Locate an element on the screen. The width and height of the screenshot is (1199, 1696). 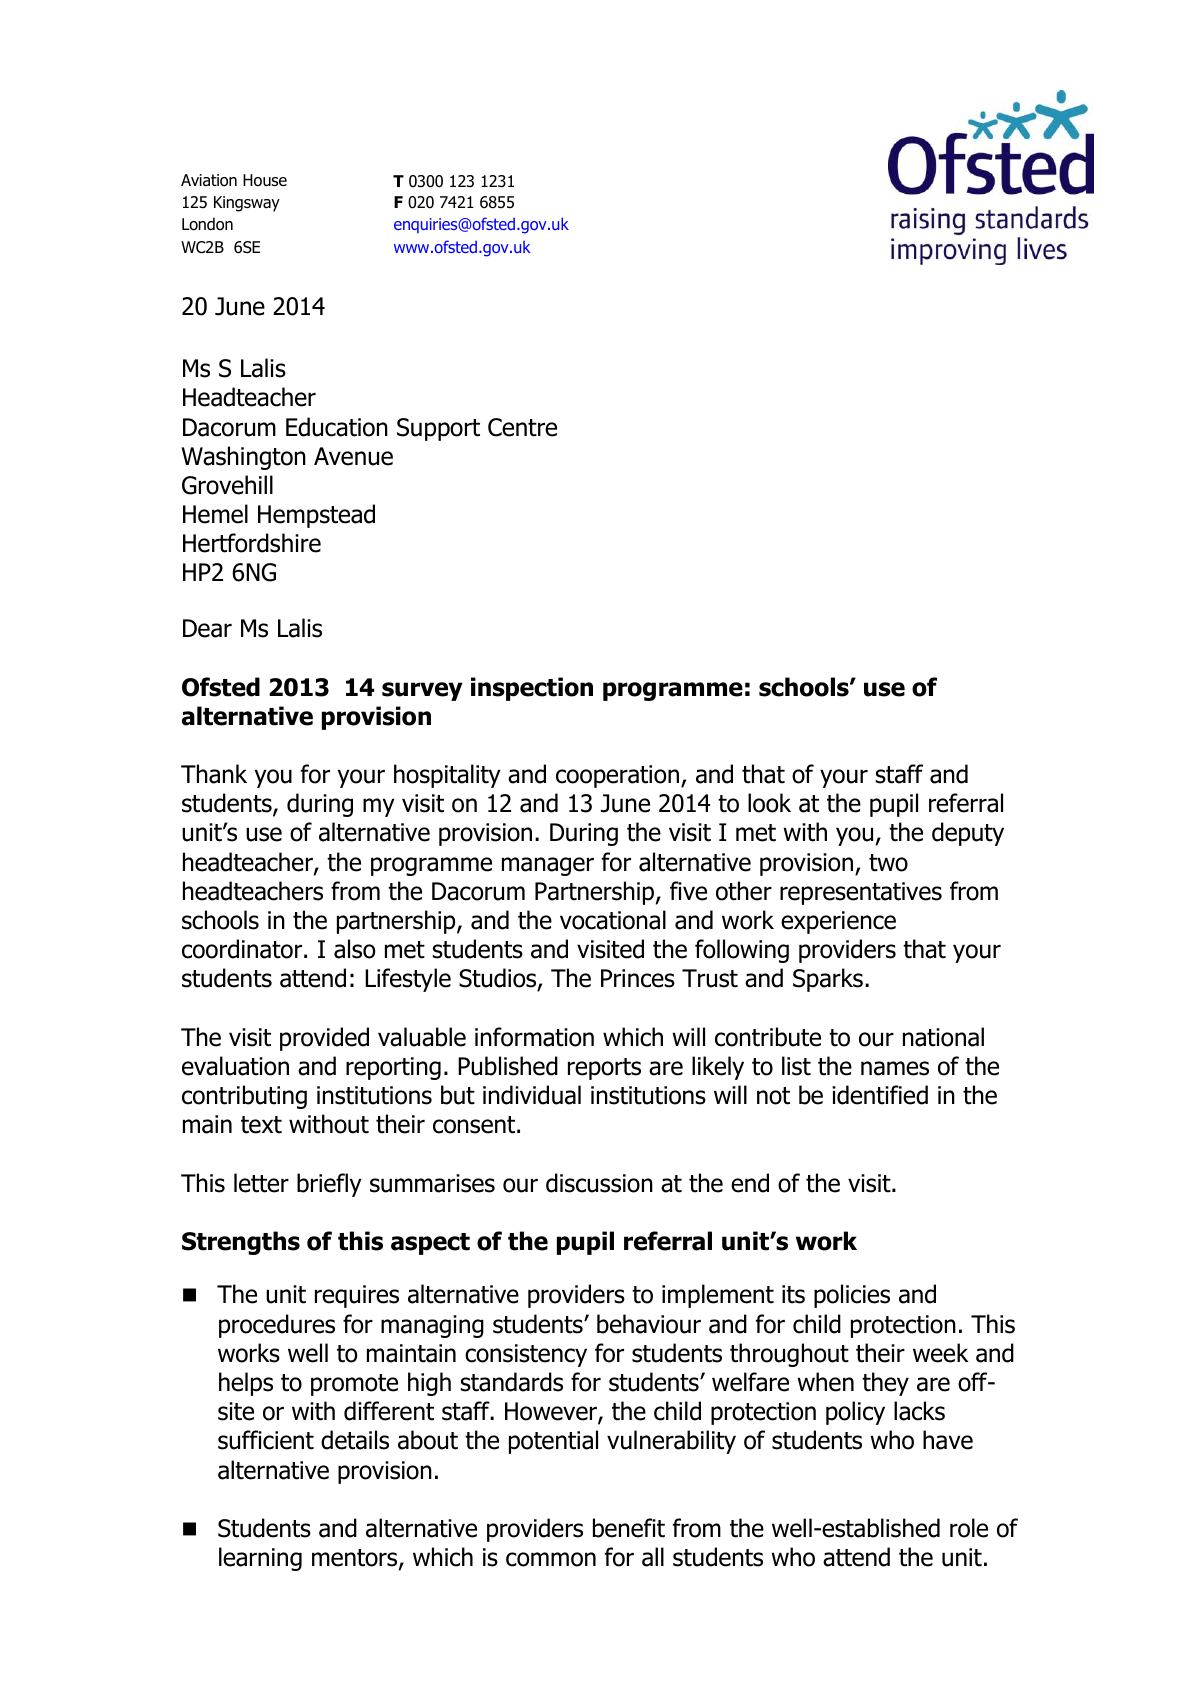
role is located at coordinates (969, 1528).
